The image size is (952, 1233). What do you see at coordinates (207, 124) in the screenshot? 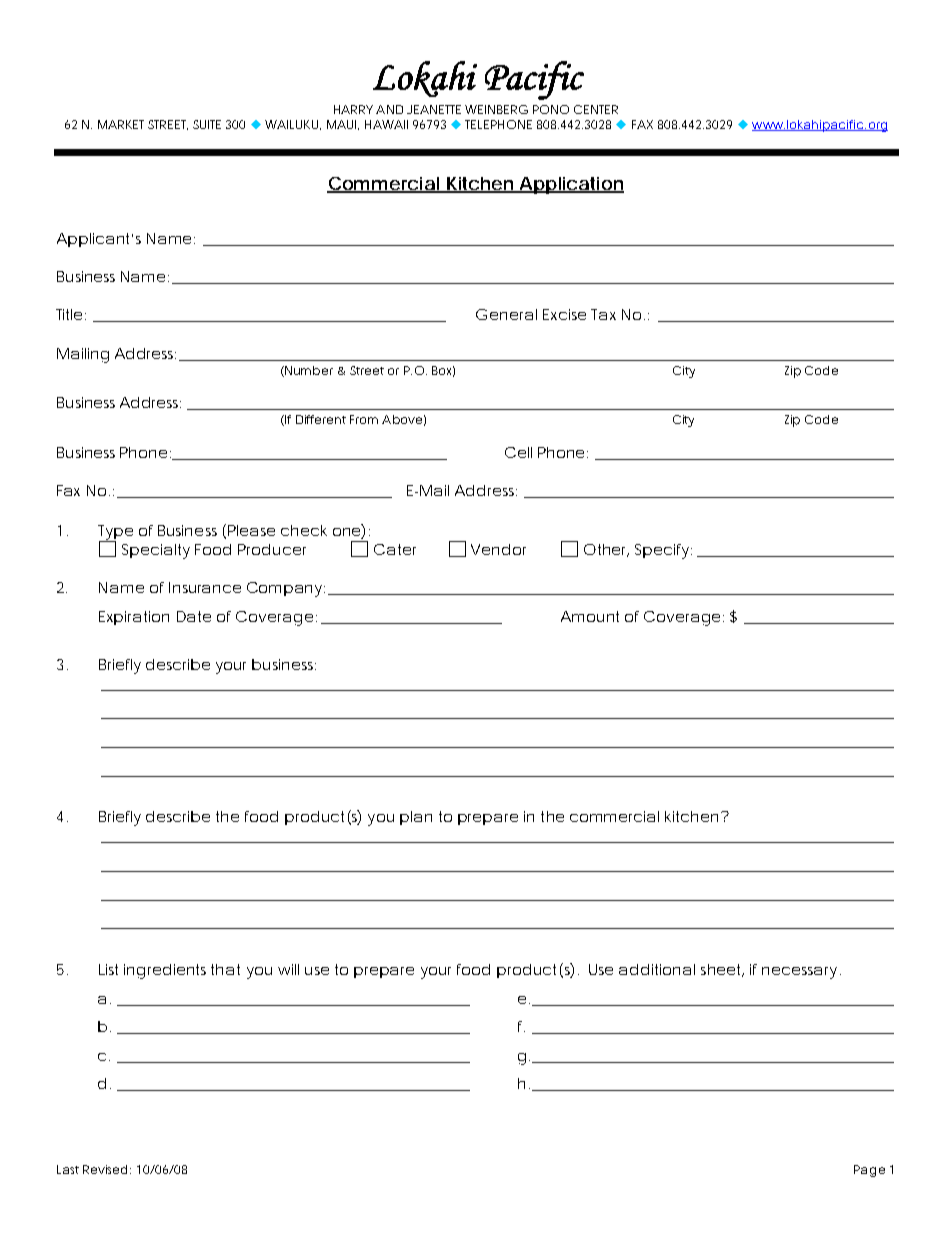
I see `SUITE` at bounding box center [207, 124].
